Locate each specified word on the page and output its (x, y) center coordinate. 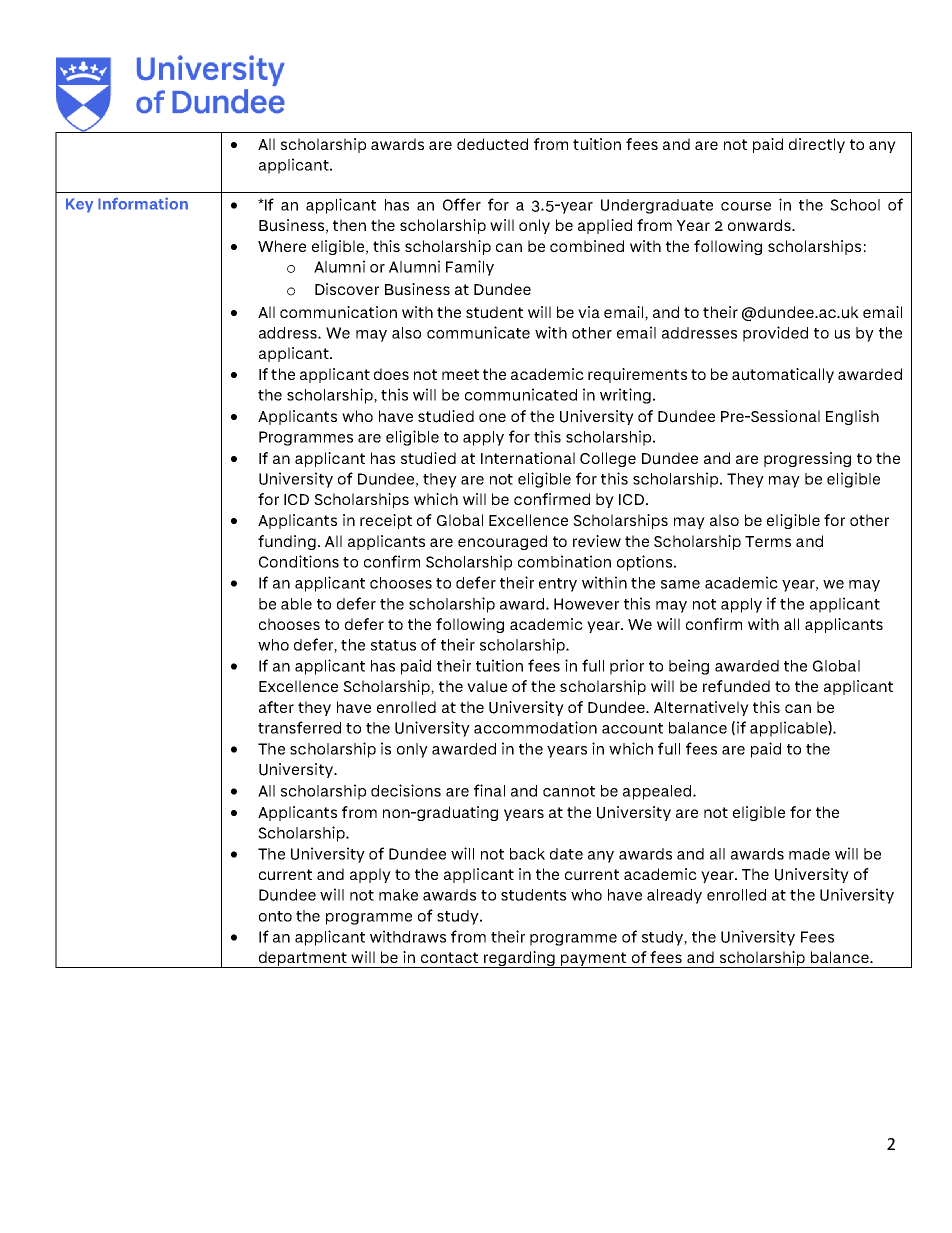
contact (449, 957)
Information (143, 203)
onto (275, 916)
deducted (492, 144)
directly (817, 145)
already (674, 896)
